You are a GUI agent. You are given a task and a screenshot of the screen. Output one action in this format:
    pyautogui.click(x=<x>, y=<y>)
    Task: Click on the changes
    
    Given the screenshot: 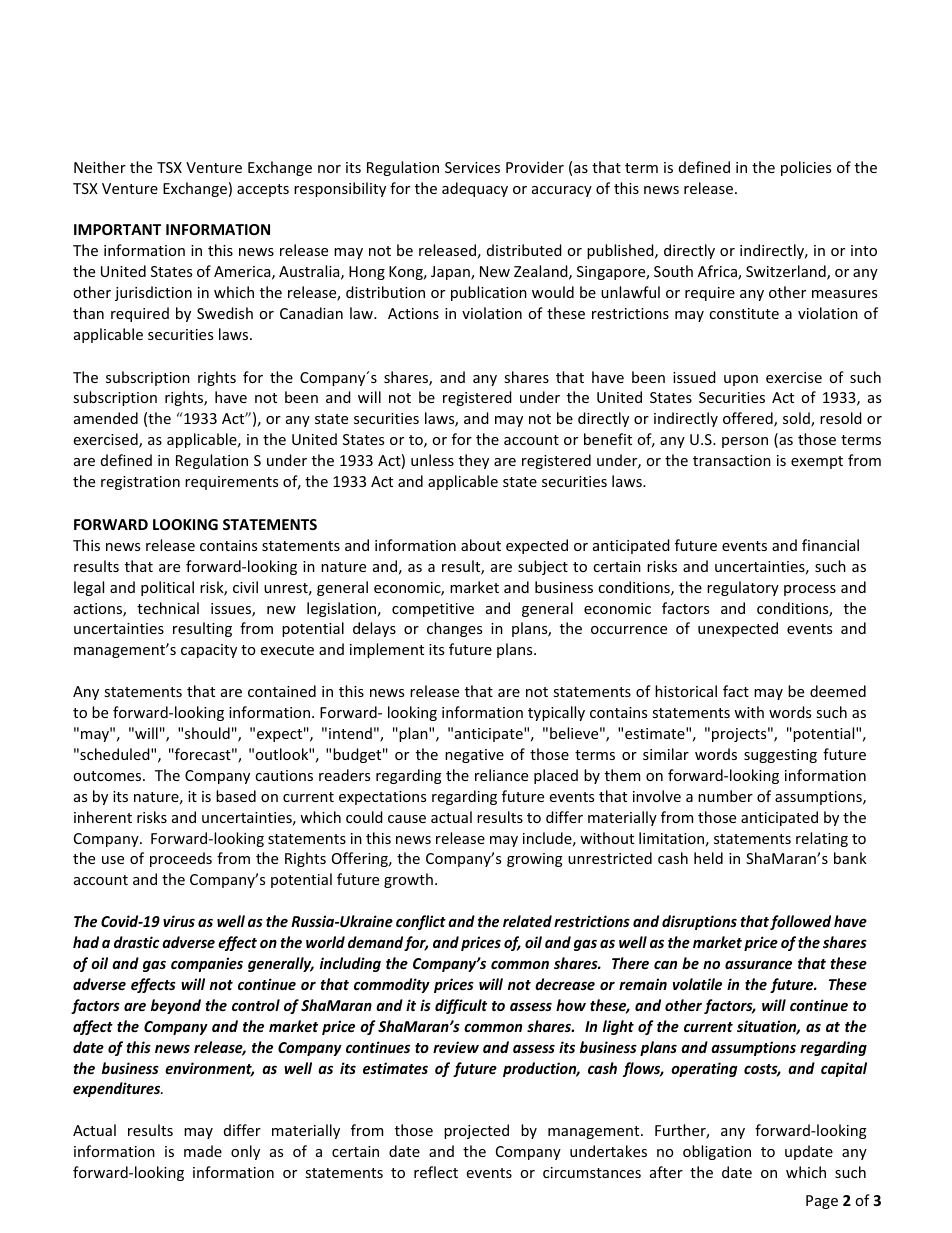 What is the action you would take?
    pyautogui.click(x=454, y=629)
